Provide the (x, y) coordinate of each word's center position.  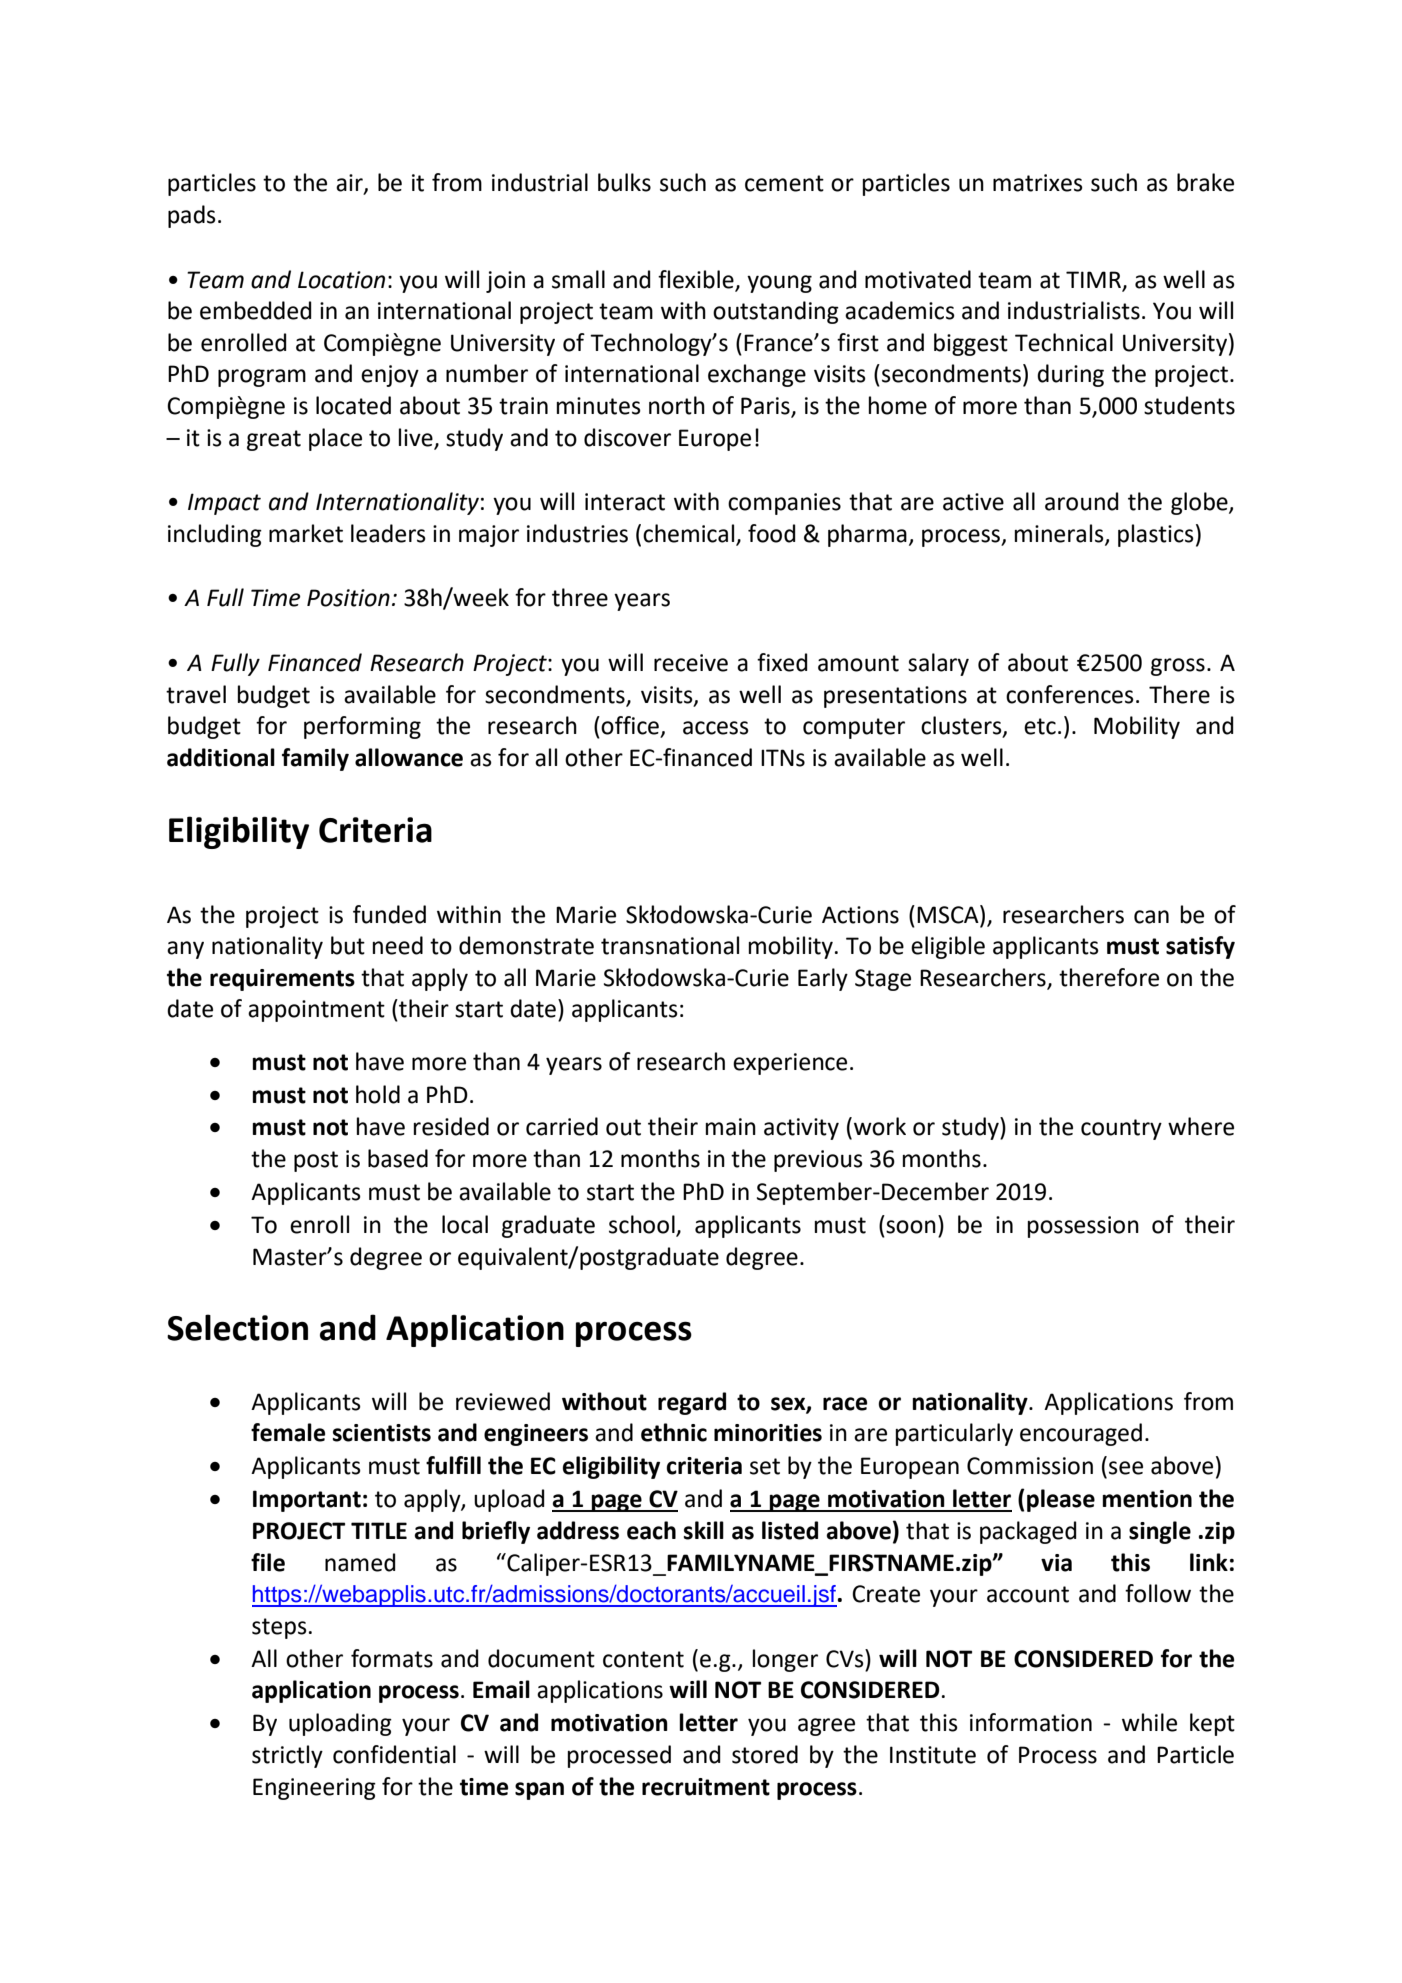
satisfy (1200, 947)
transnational (670, 945)
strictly (287, 1756)
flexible (696, 279)
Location (341, 280)
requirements (282, 980)
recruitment (706, 1787)
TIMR (1093, 279)
